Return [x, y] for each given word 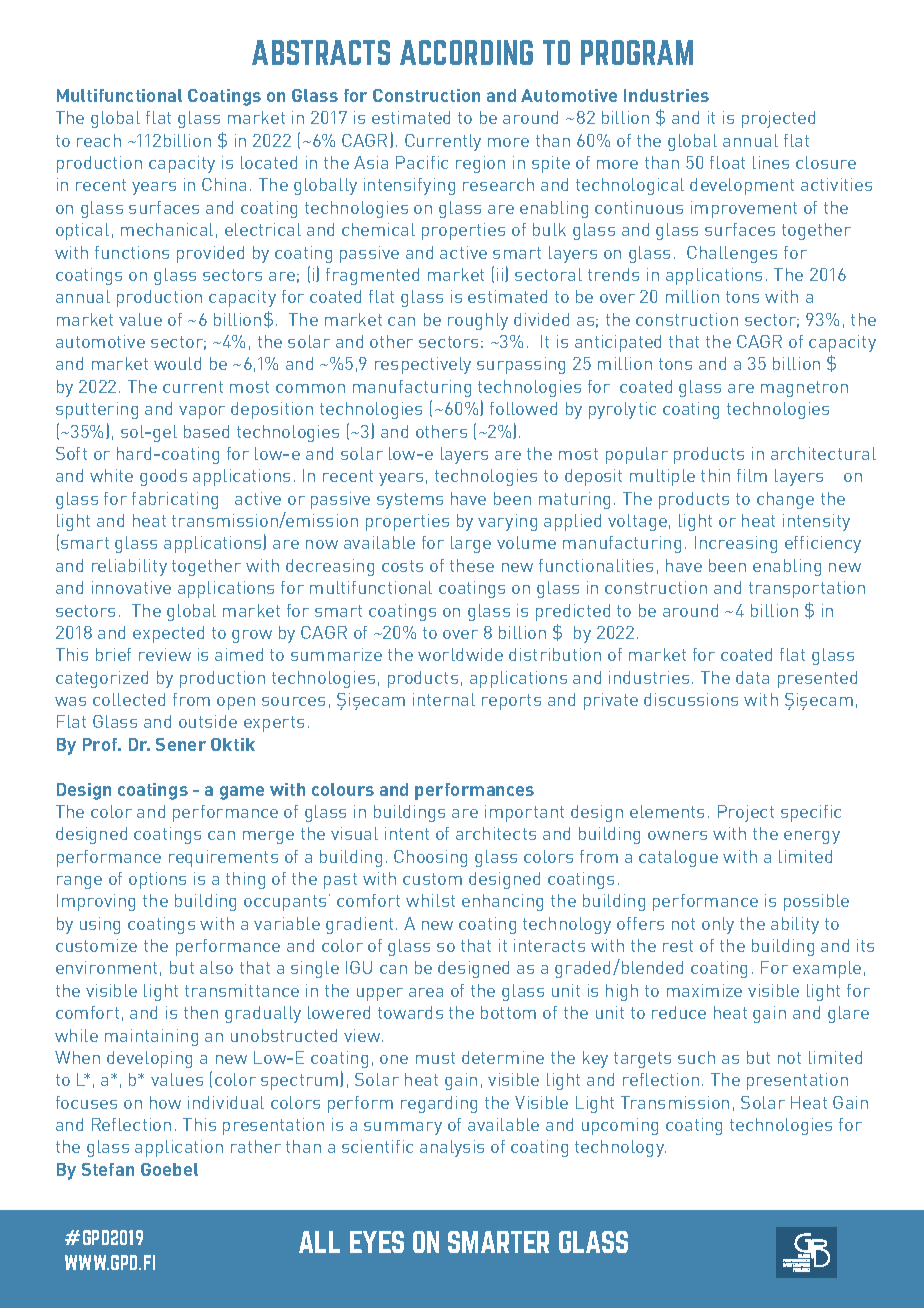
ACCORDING [466, 52]
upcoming [620, 1126]
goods [163, 477]
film [752, 475]
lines [771, 162]
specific [811, 813]
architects [496, 833]
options [157, 880]
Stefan [108, 1169]
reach [99, 140]
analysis [452, 1148]
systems [410, 501]
